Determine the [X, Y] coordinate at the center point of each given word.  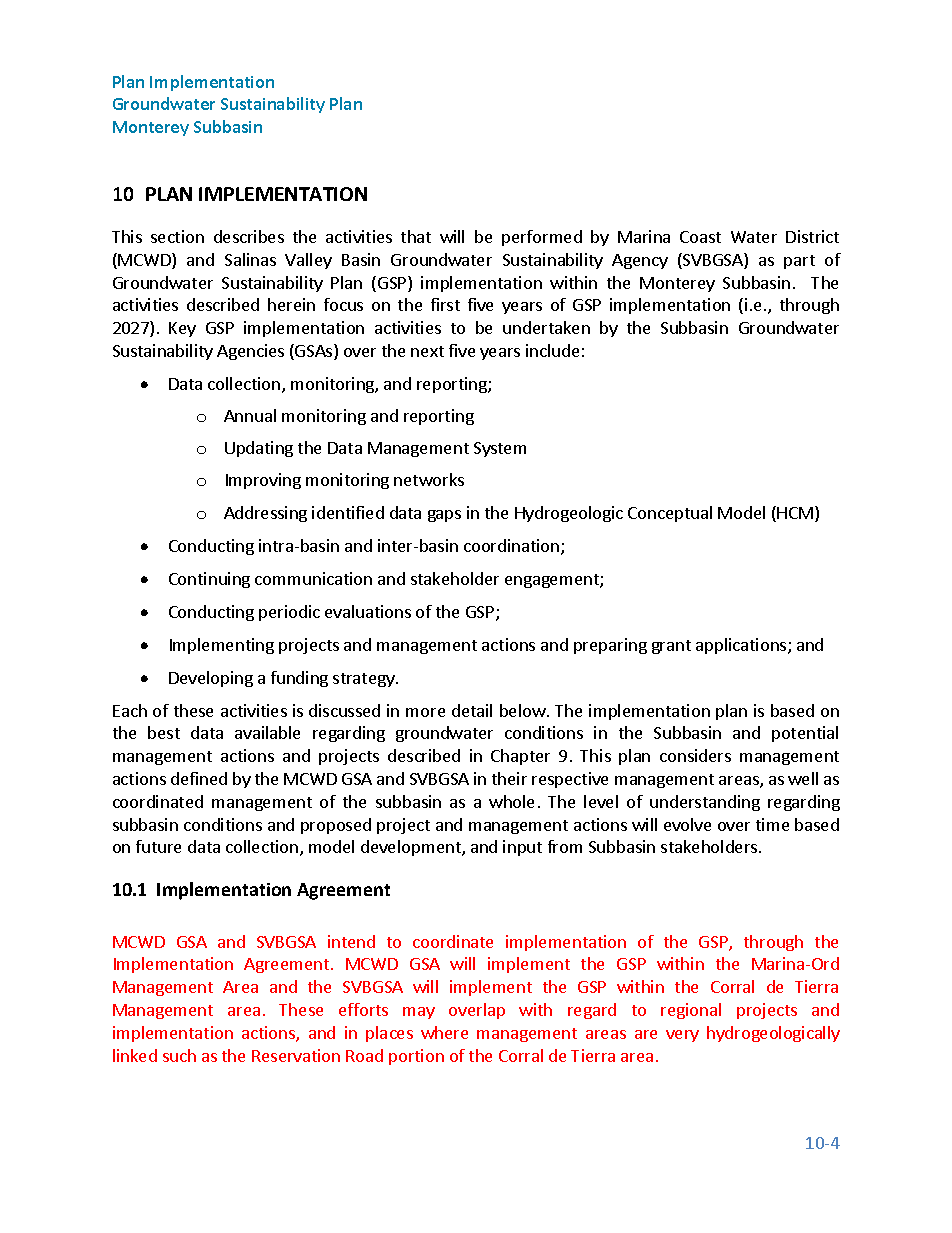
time [772, 824]
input [522, 848]
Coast [700, 237]
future [158, 846]
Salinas [250, 259]
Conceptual [670, 514]
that [416, 236]
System [500, 449]
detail [472, 710]
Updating [259, 449]
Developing [211, 679]
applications [742, 646]
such [179, 1055]
